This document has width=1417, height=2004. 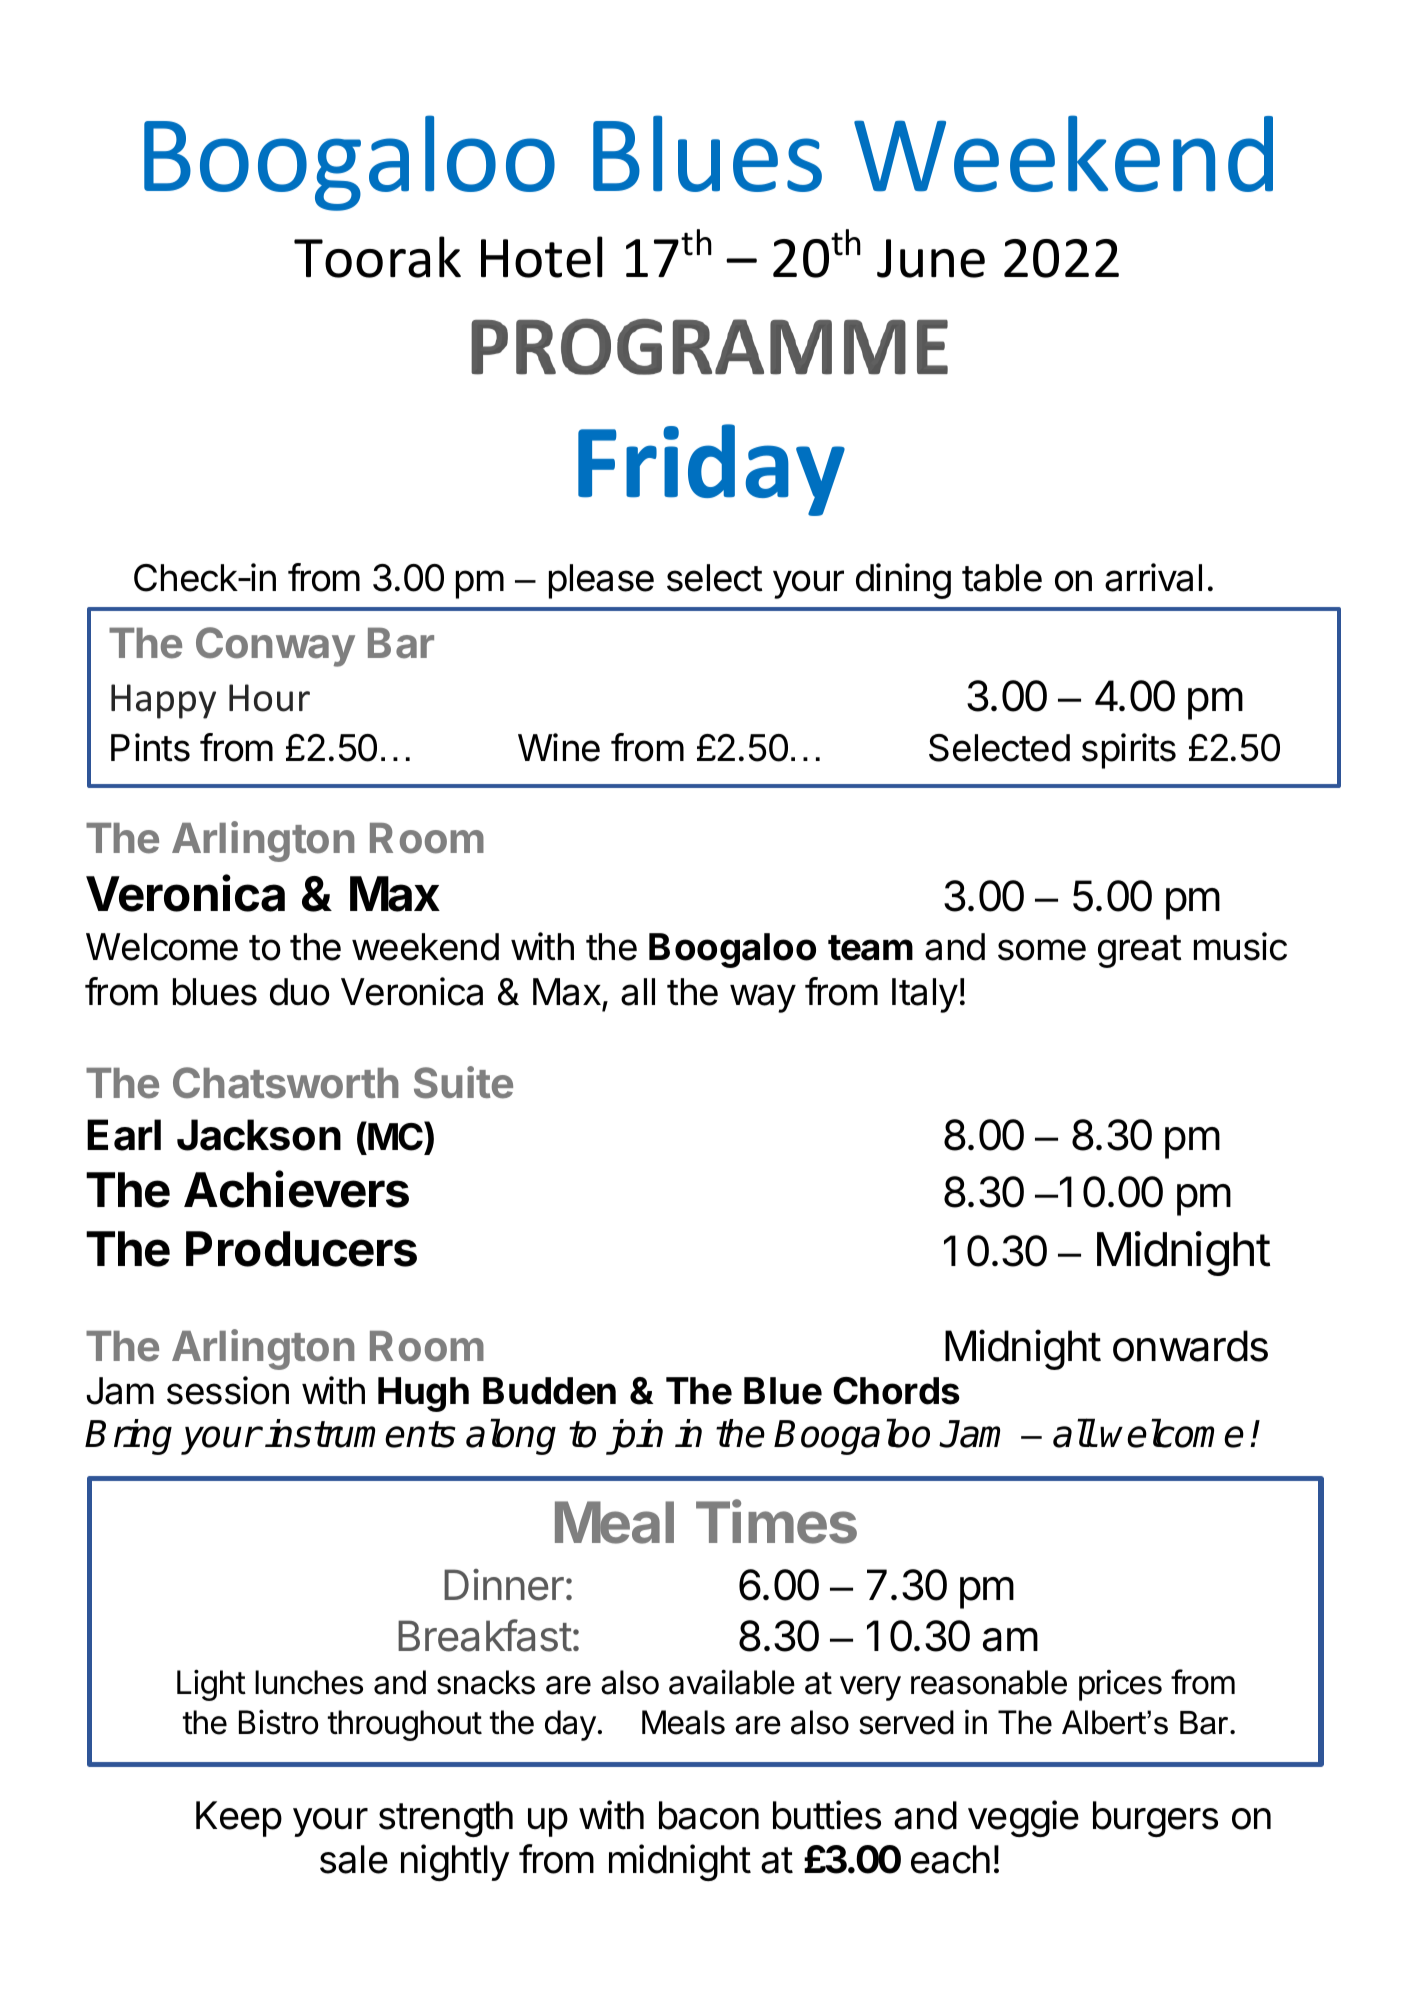 What do you see at coordinates (239, 1819) in the document?
I see `Keep` at bounding box center [239, 1819].
